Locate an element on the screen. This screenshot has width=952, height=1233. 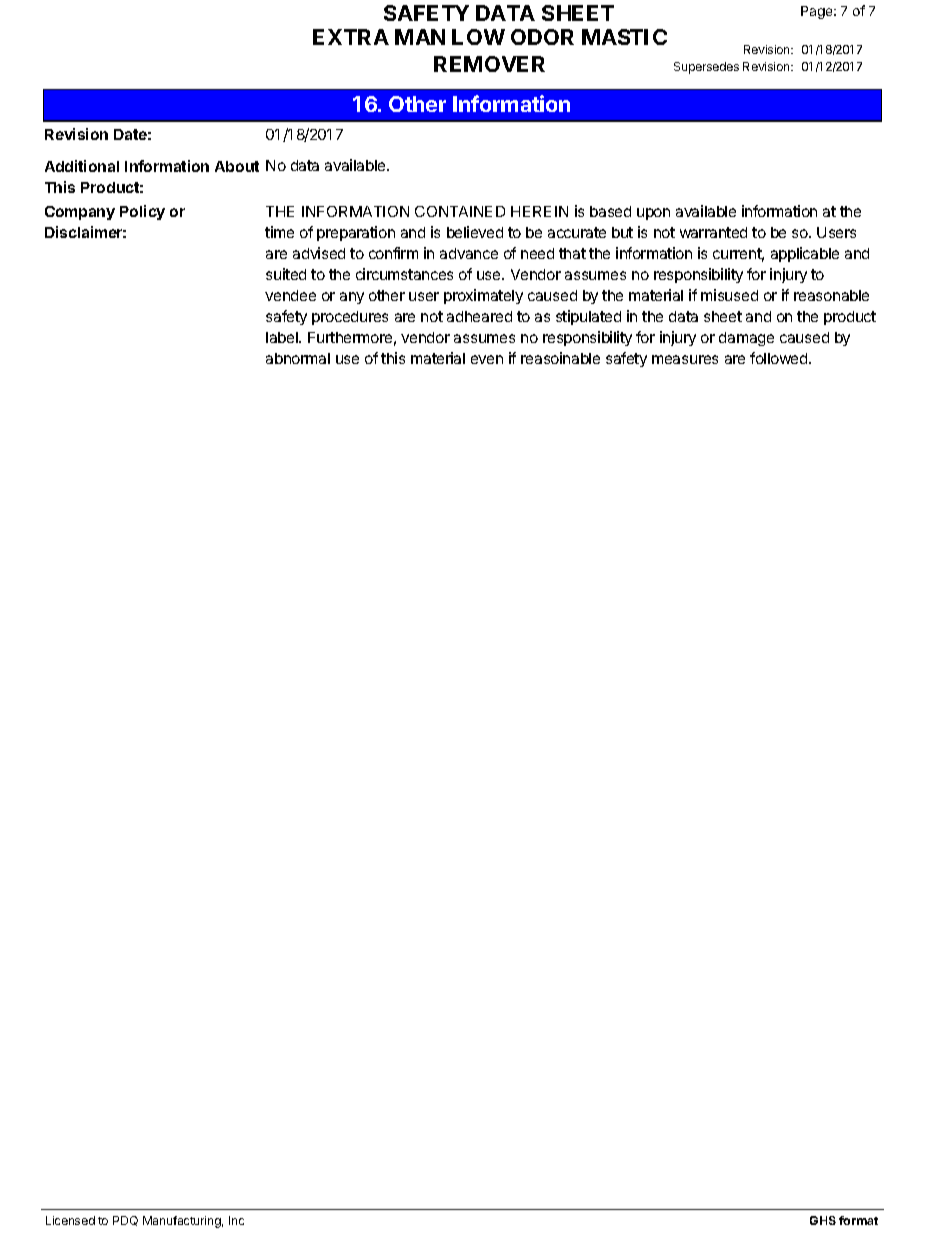
even is located at coordinates (487, 359).
